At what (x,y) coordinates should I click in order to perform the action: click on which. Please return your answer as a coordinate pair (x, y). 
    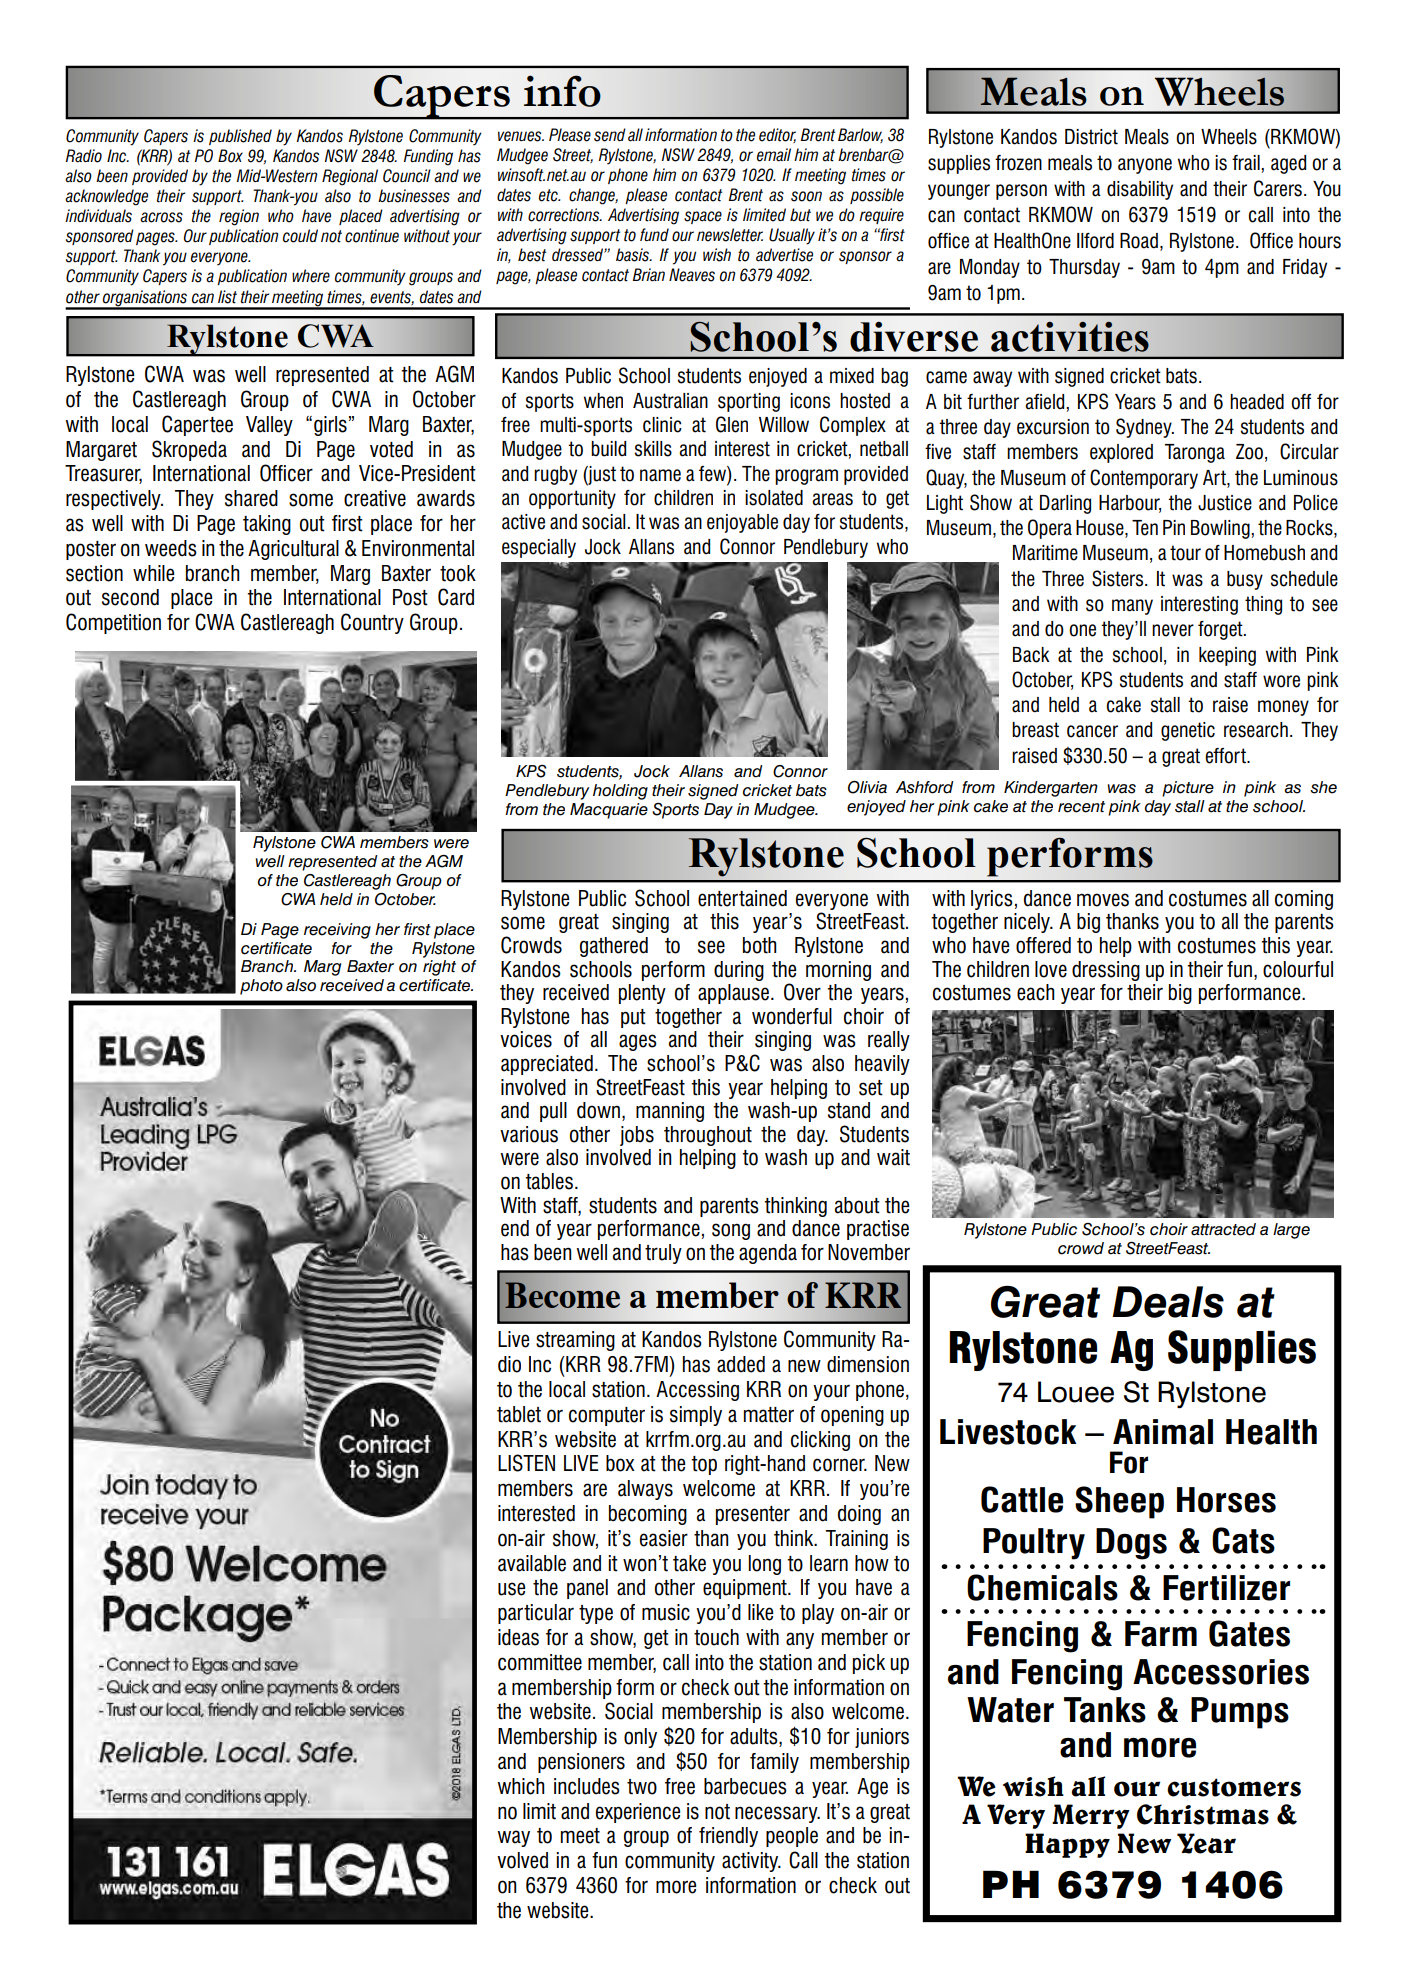
    Looking at the image, I should click on (521, 1786).
